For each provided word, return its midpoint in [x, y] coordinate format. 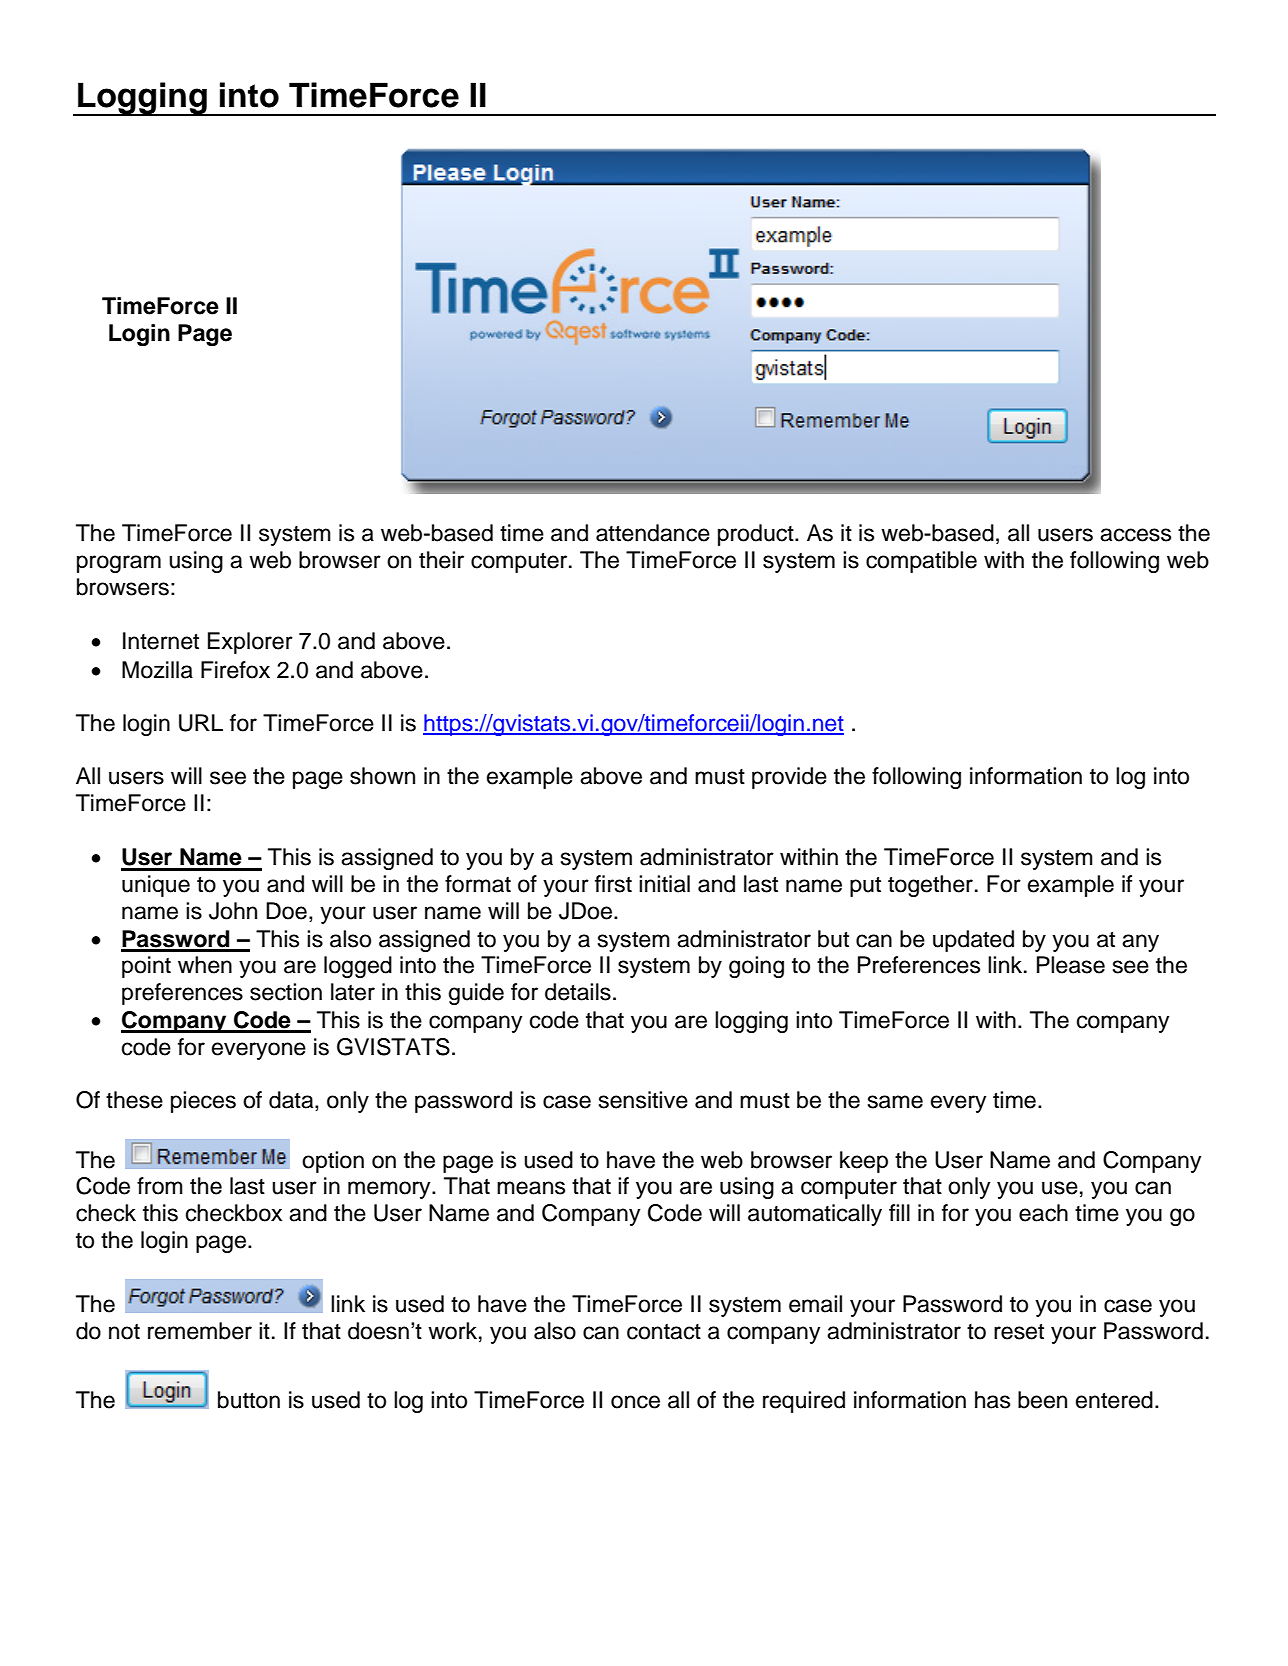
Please [1071, 965]
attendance [653, 533]
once [635, 1402]
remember [200, 1331]
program [119, 564]
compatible [921, 562]
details [578, 992]
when [205, 965]
